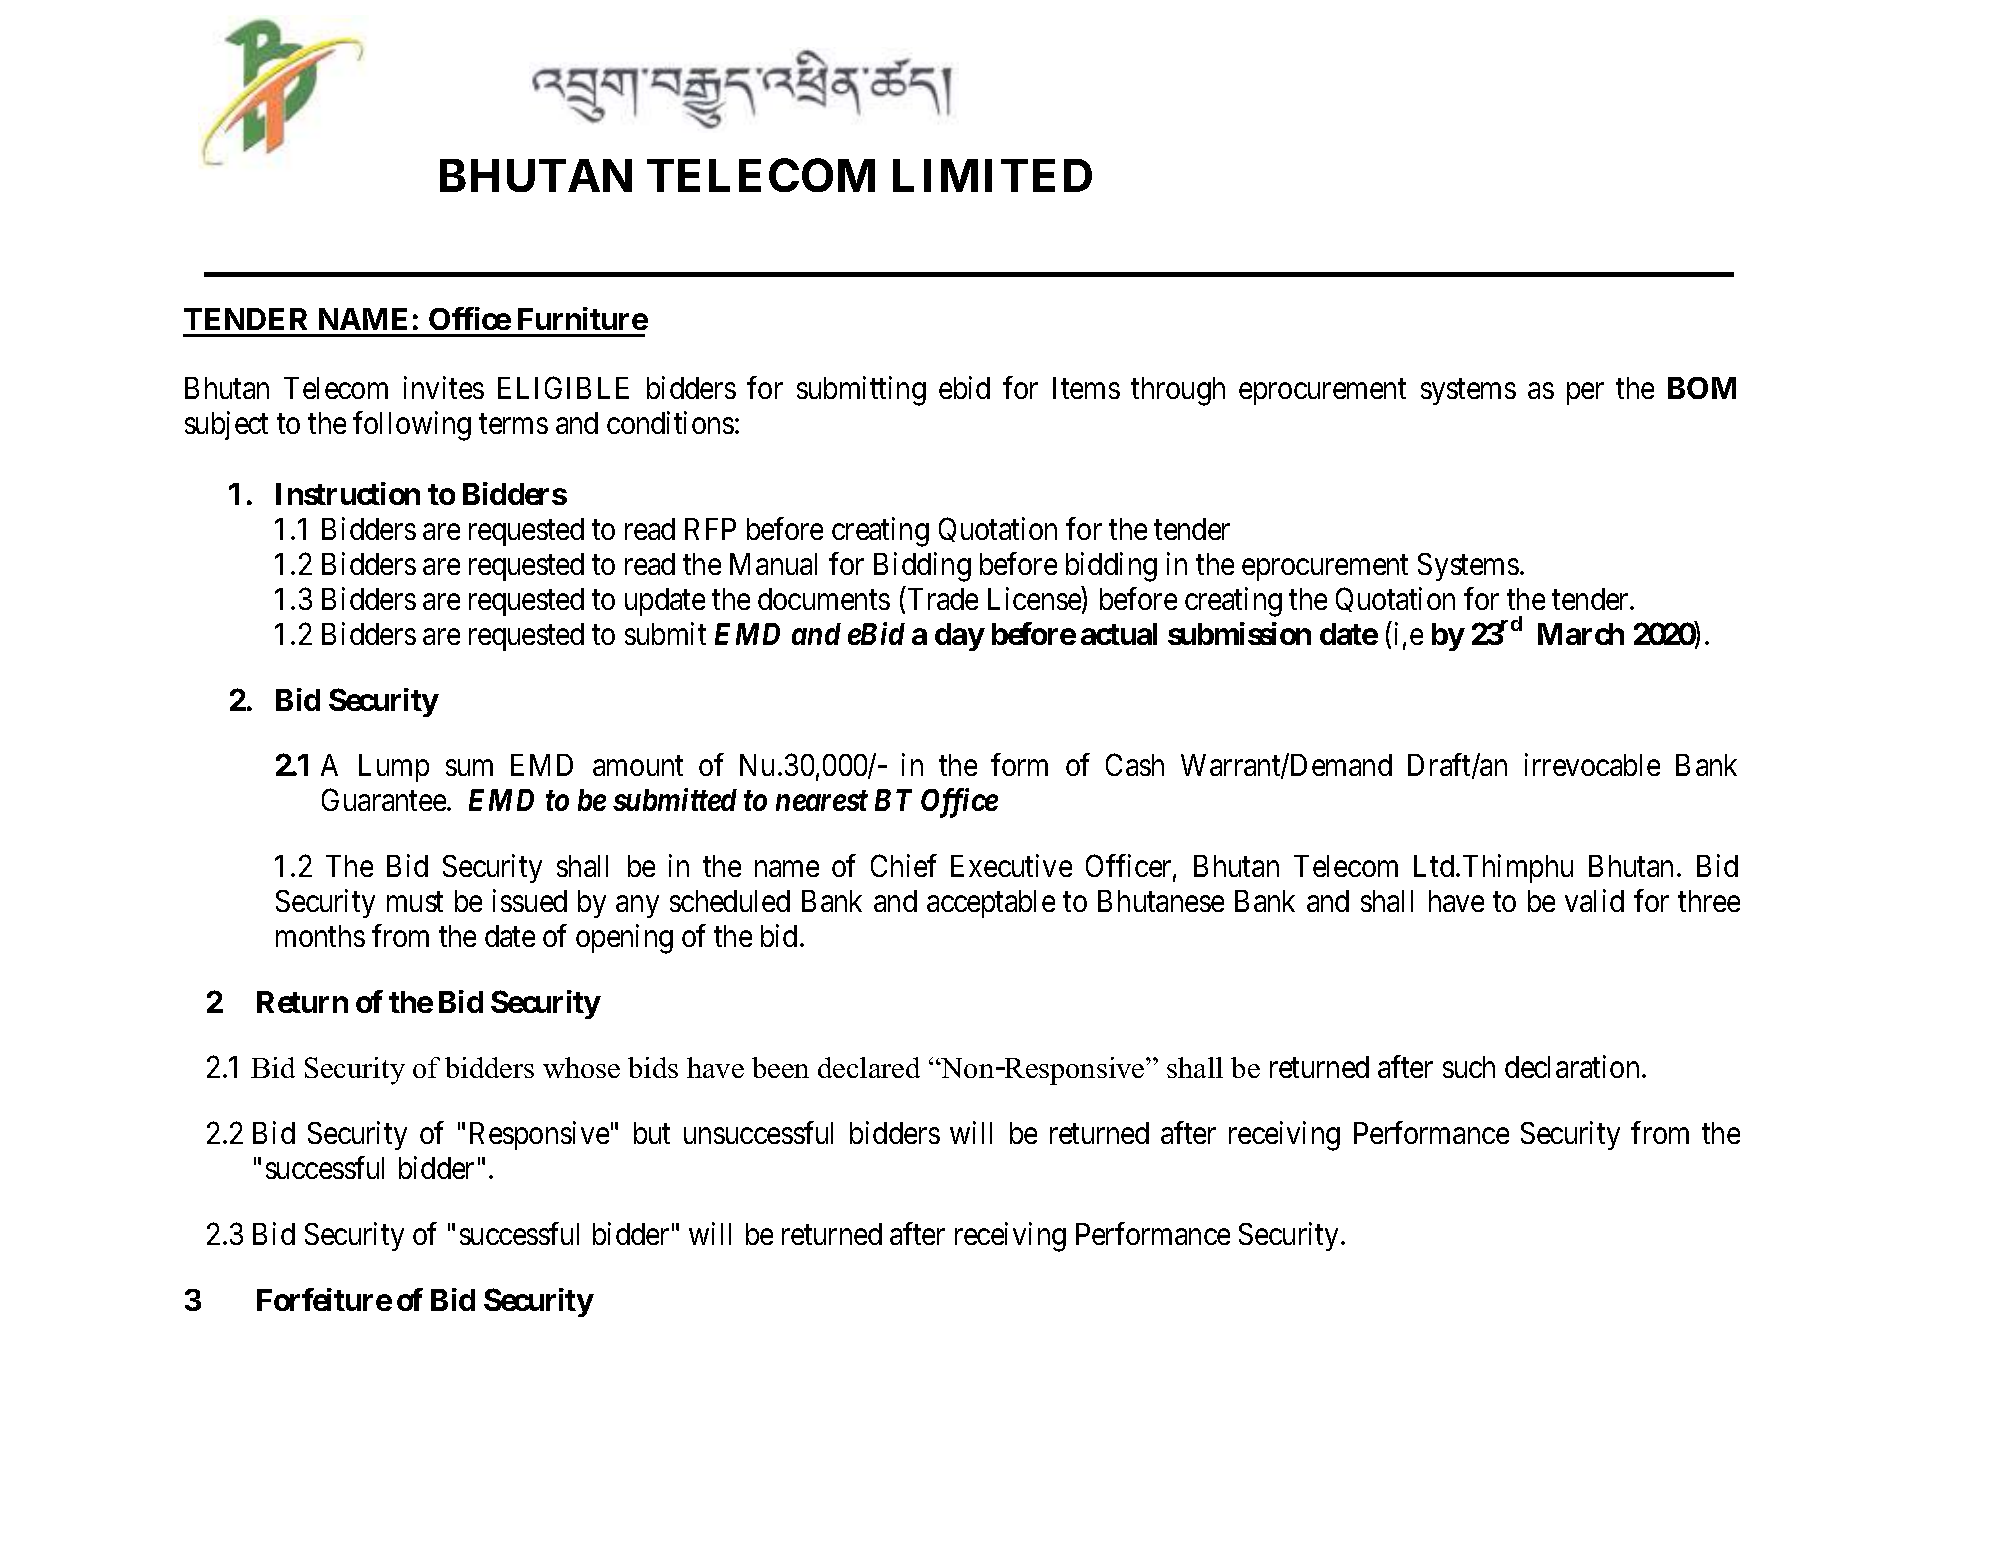  What do you see at coordinates (444, 387) in the screenshot?
I see `invites` at bounding box center [444, 387].
